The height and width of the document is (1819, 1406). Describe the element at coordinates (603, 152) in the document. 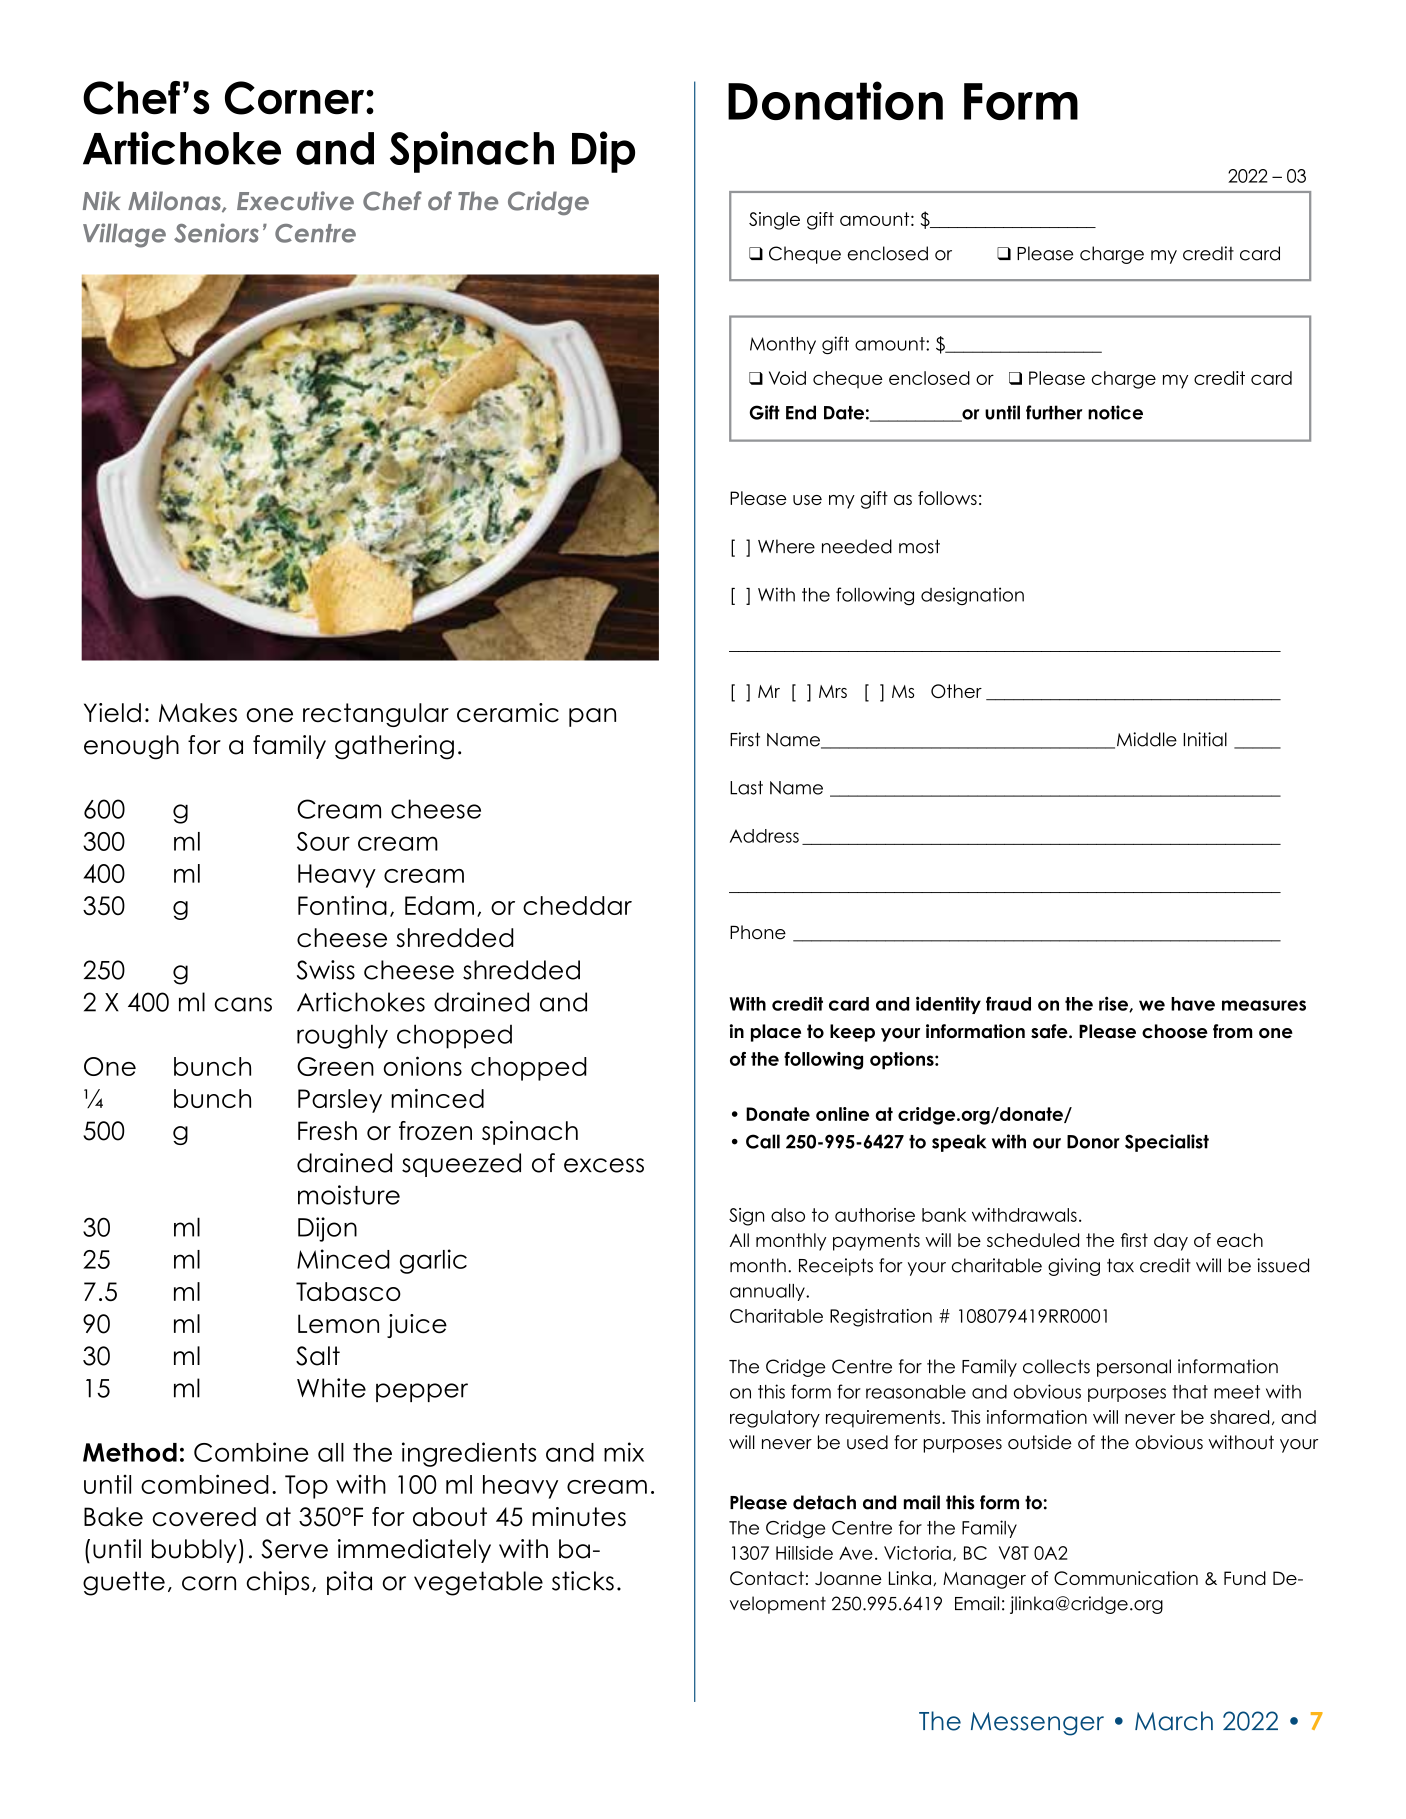

I see `Dip` at that location.
